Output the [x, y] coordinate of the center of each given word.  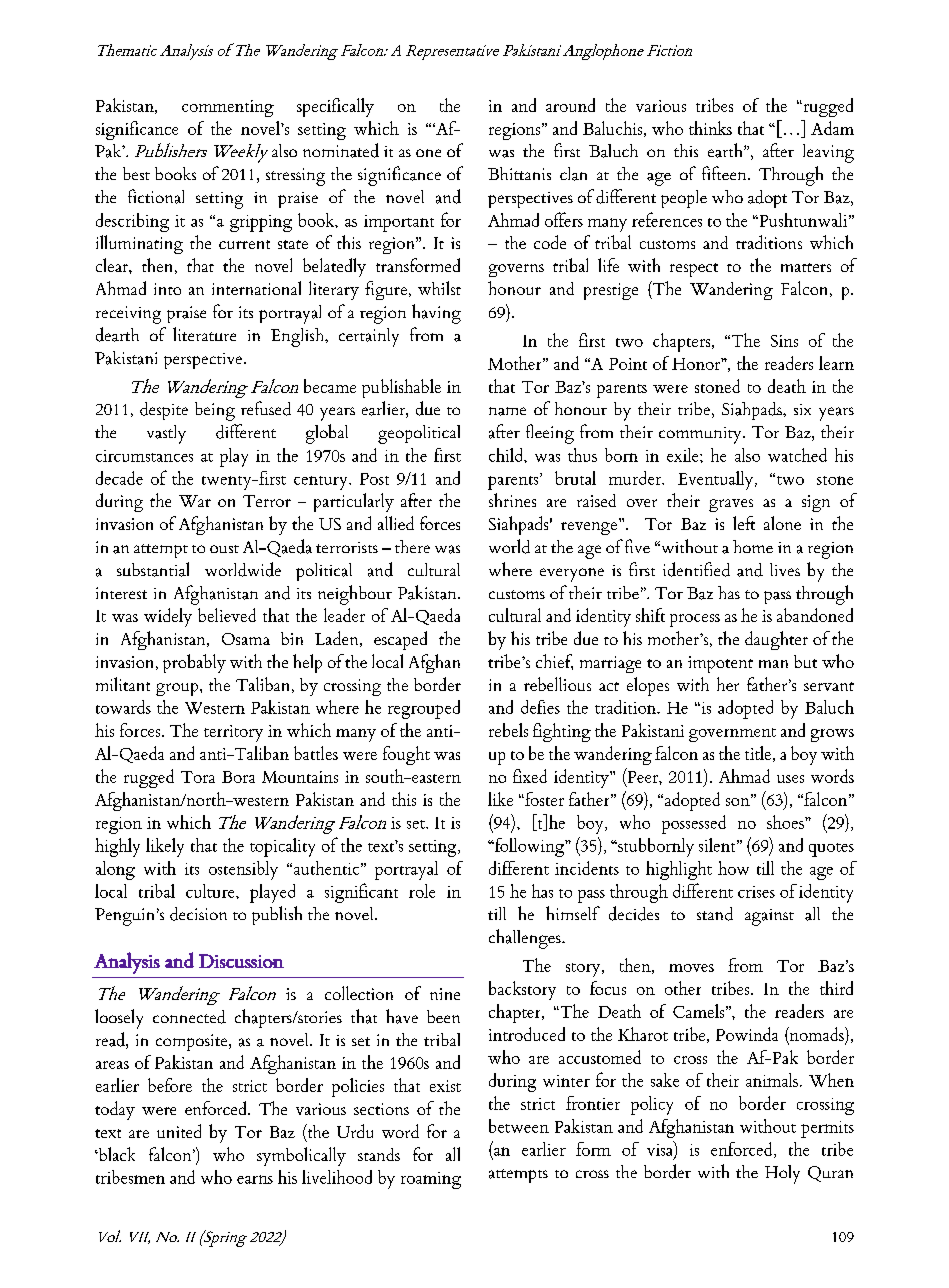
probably [194, 663]
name [507, 411]
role [422, 891]
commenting [228, 108]
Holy [782, 1174]
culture [211, 891]
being [215, 411]
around [570, 105]
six [802, 409]
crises [756, 892]
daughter [776, 640]
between [519, 1126]
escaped [400, 640]
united [179, 1131]
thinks [710, 128]
